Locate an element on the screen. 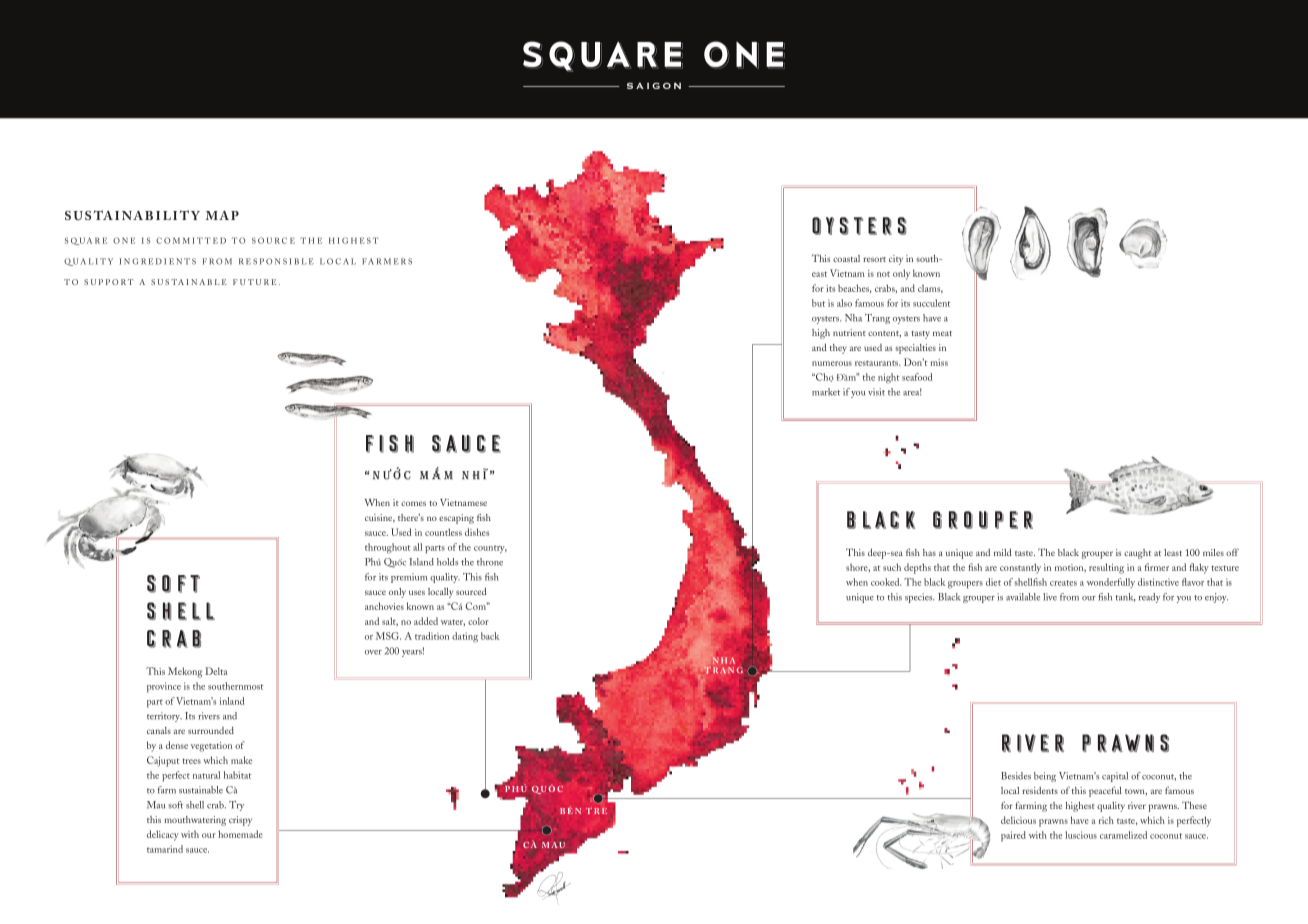 Image resolution: width=1308 pixels, height=924 pixels. but is located at coordinates (818, 303).
